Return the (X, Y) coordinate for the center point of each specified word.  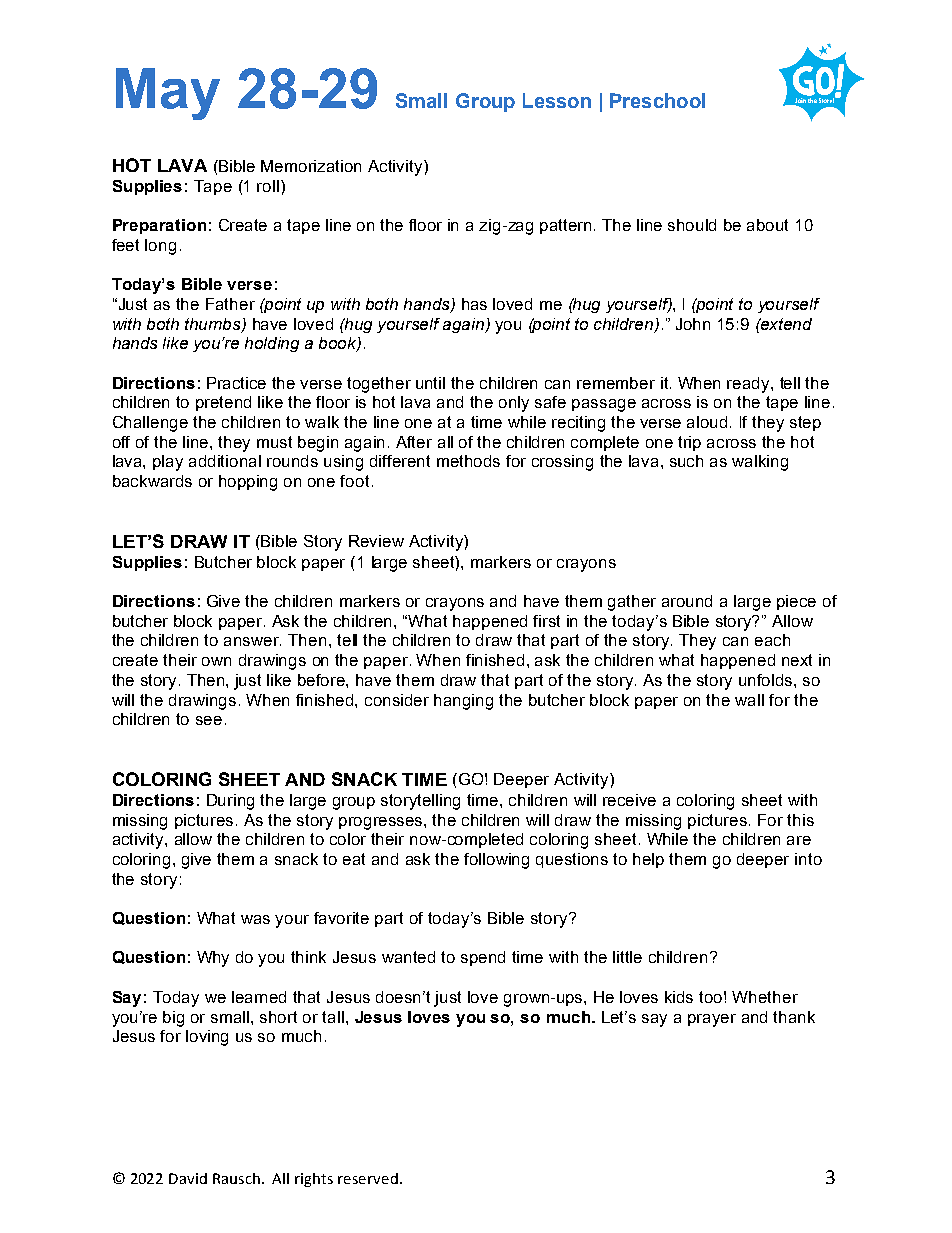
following (496, 861)
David (188, 1178)
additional (225, 461)
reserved (368, 1178)
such (686, 461)
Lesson (557, 100)
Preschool (657, 100)
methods (468, 461)
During (230, 802)
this (800, 820)
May (168, 94)
